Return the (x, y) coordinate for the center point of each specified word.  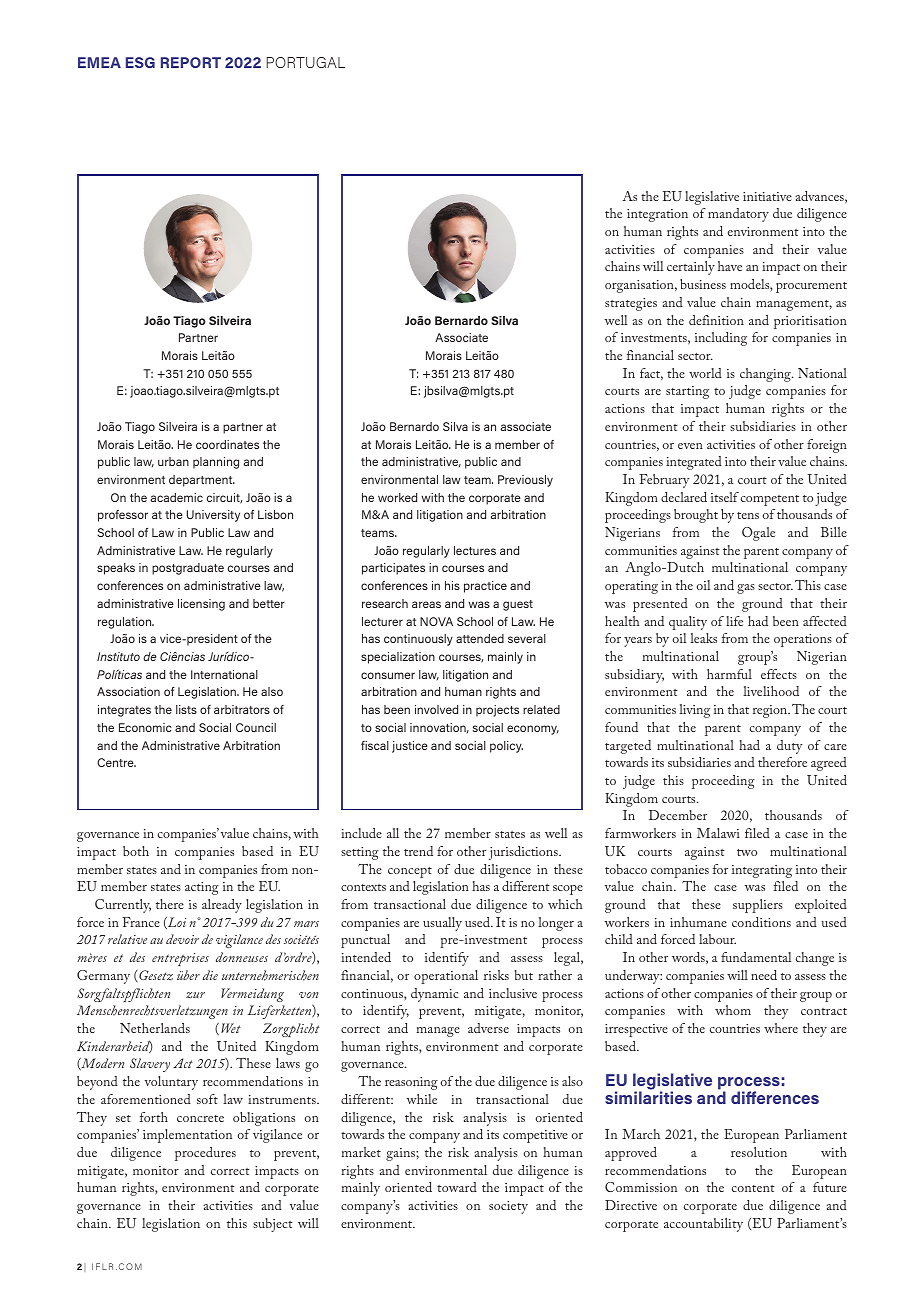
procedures (205, 1154)
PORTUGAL (305, 62)
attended (480, 638)
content (753, 1188)
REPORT (191, 62)
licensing (201, 605)
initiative (767, 196)
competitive (535, 1136)
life (734, 621)
